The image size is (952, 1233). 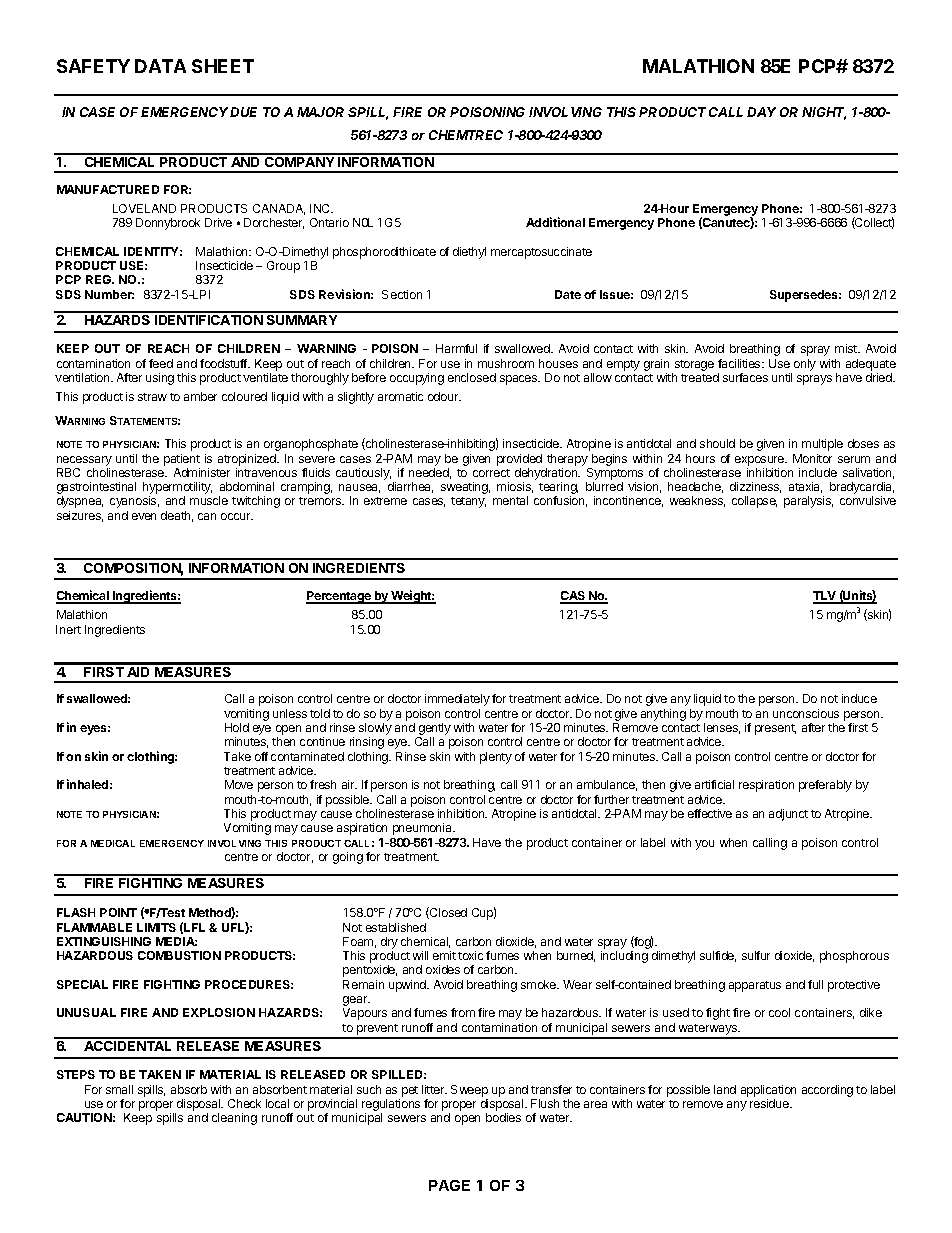 I want to click on DATA, so click(x=160, y=66).
